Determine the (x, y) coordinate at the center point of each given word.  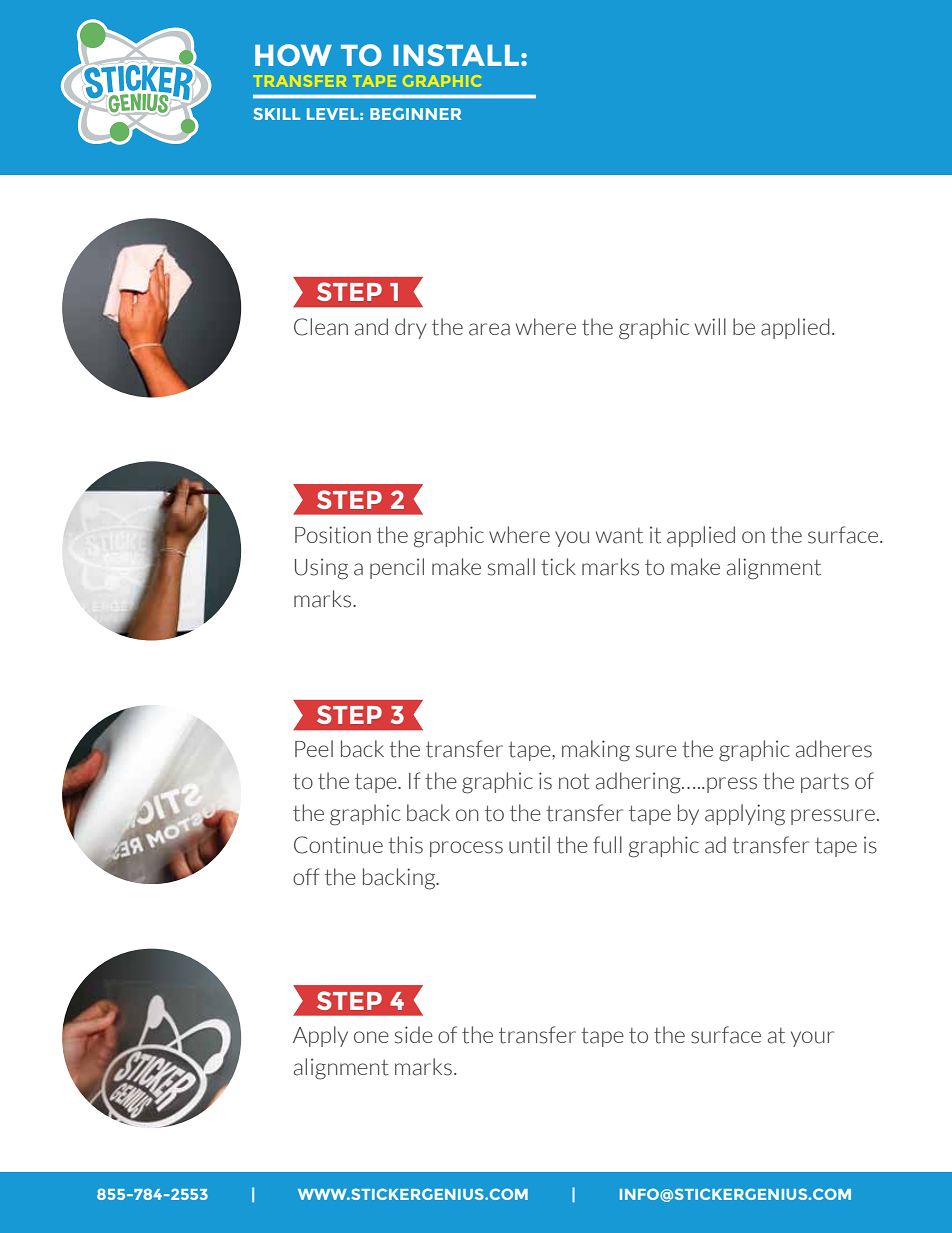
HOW (293, 55)
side (414, 1035)
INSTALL (456, 55)
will (710, 326)
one (371, 1037)
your (812, 1039)
